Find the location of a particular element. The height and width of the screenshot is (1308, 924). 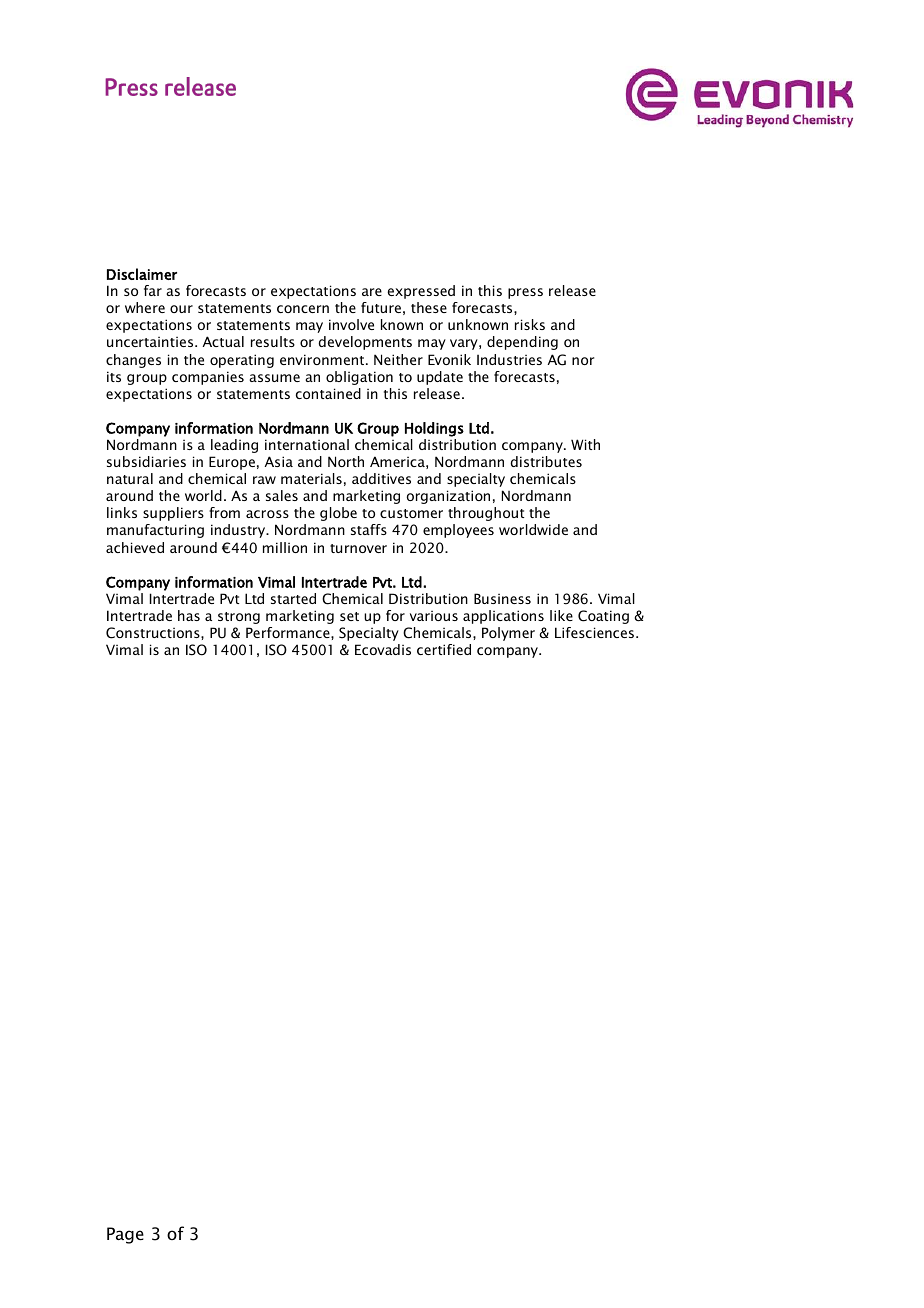

Page is located at coordinates (125, 1235).
